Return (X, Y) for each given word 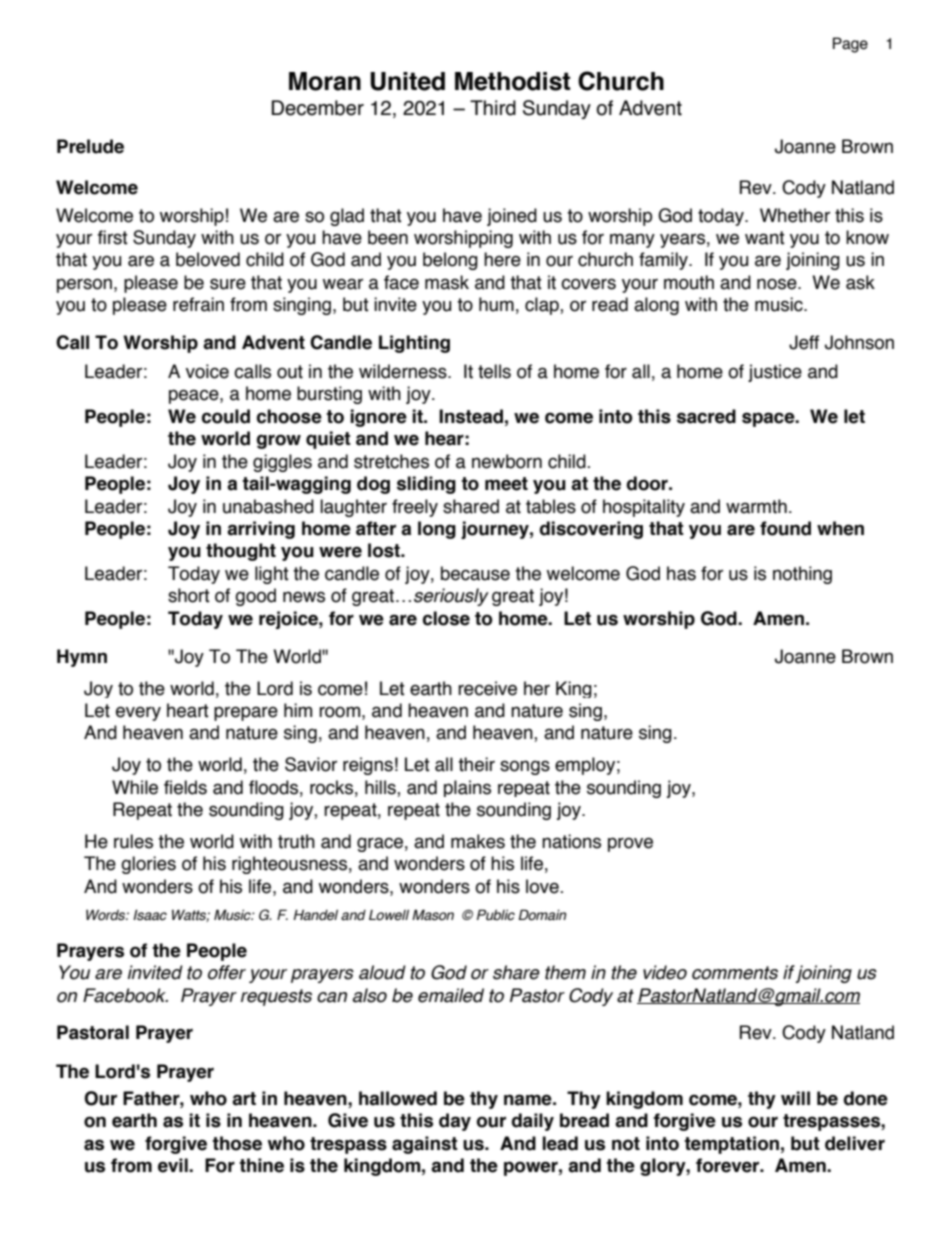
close (446, 618)
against (425, 1145)
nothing (802, 575)
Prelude (90, 146)
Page (850, 45)
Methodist (512, 81)
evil (174, 1165)
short (189, 595)
